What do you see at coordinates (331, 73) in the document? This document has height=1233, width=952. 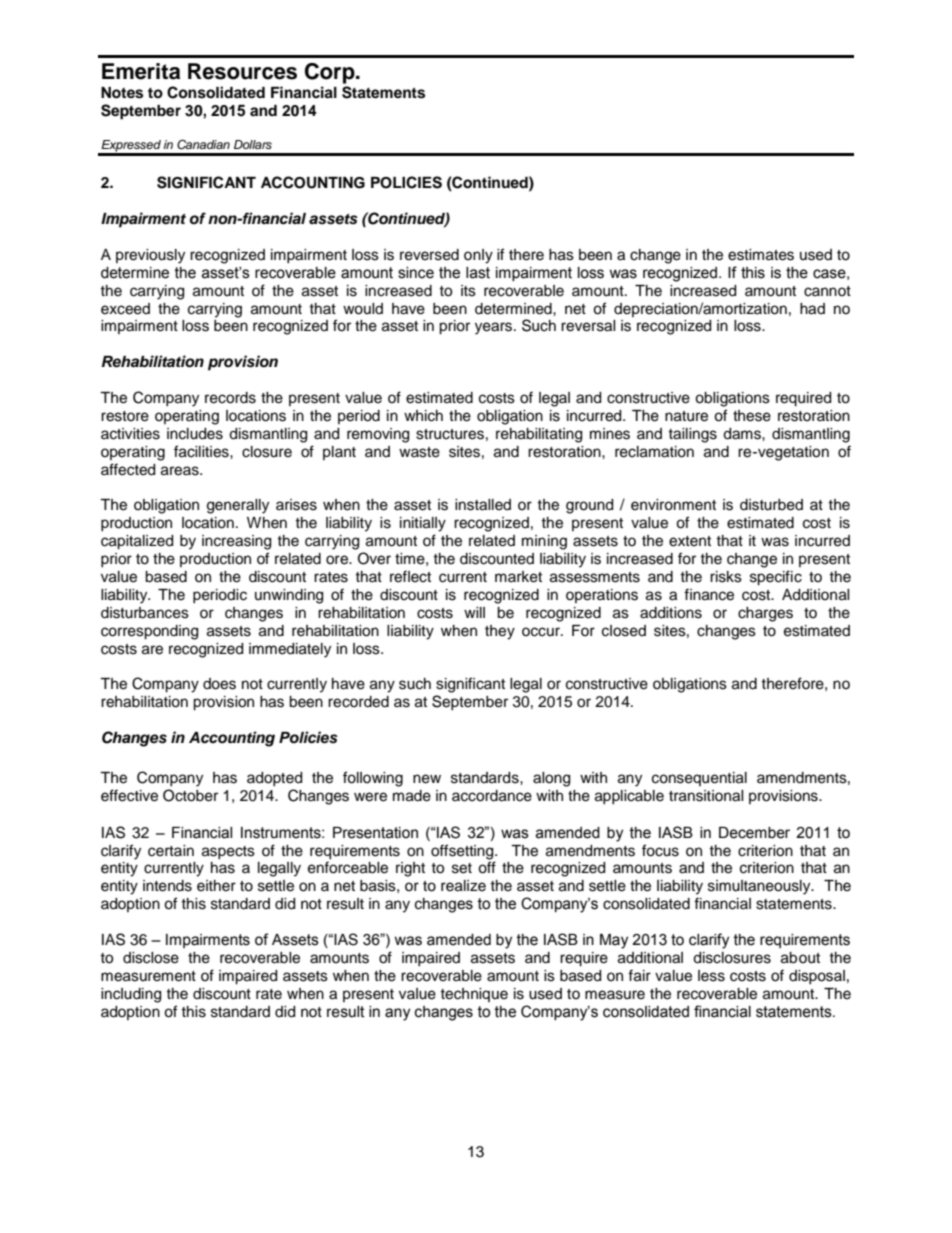 I see `Corp` at bounding box center [331, 73].
